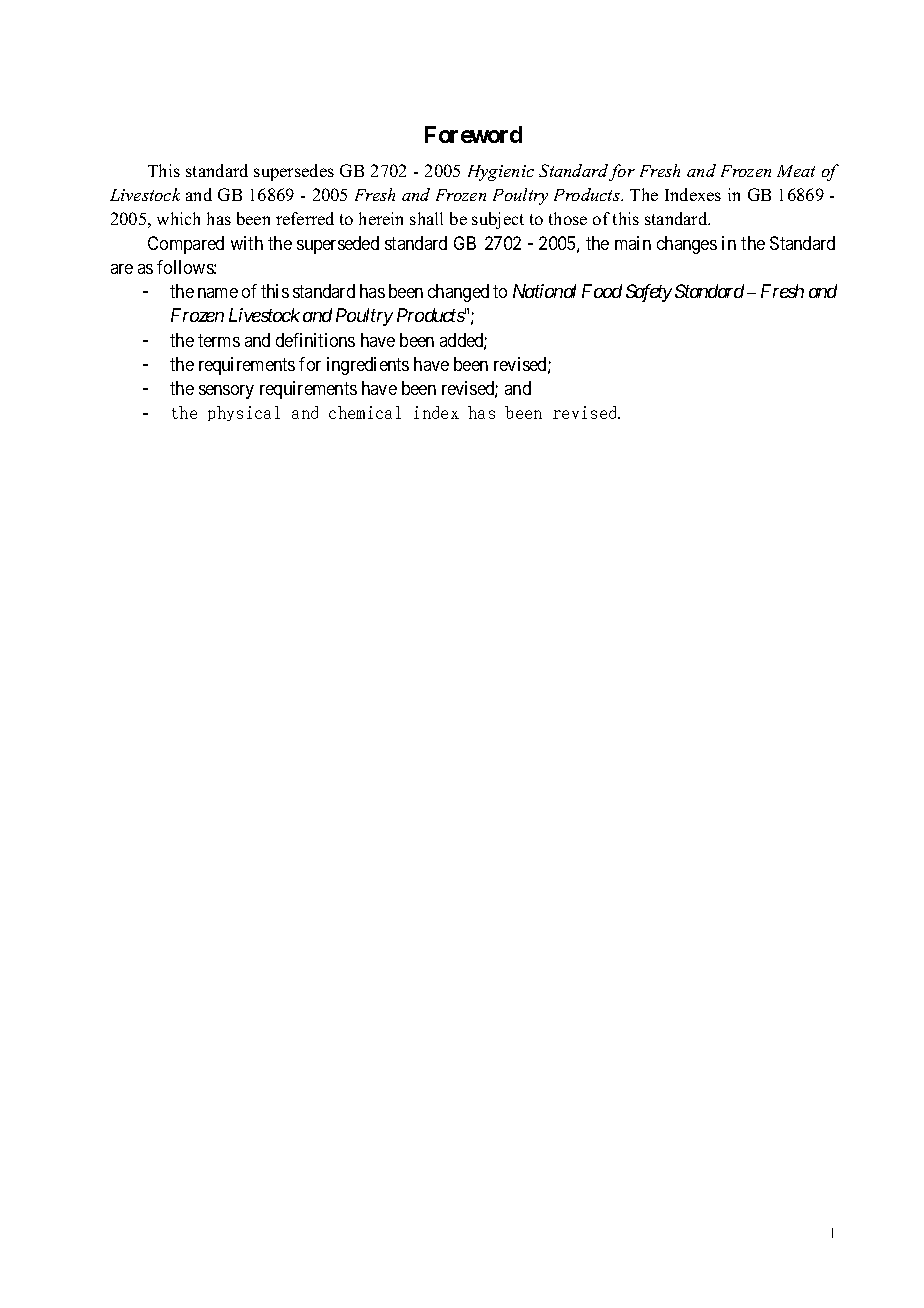 The width and height of the document is (924, 1308). Describe the element at coordinates (458, 293) in the document. I see `changed` at that location.
